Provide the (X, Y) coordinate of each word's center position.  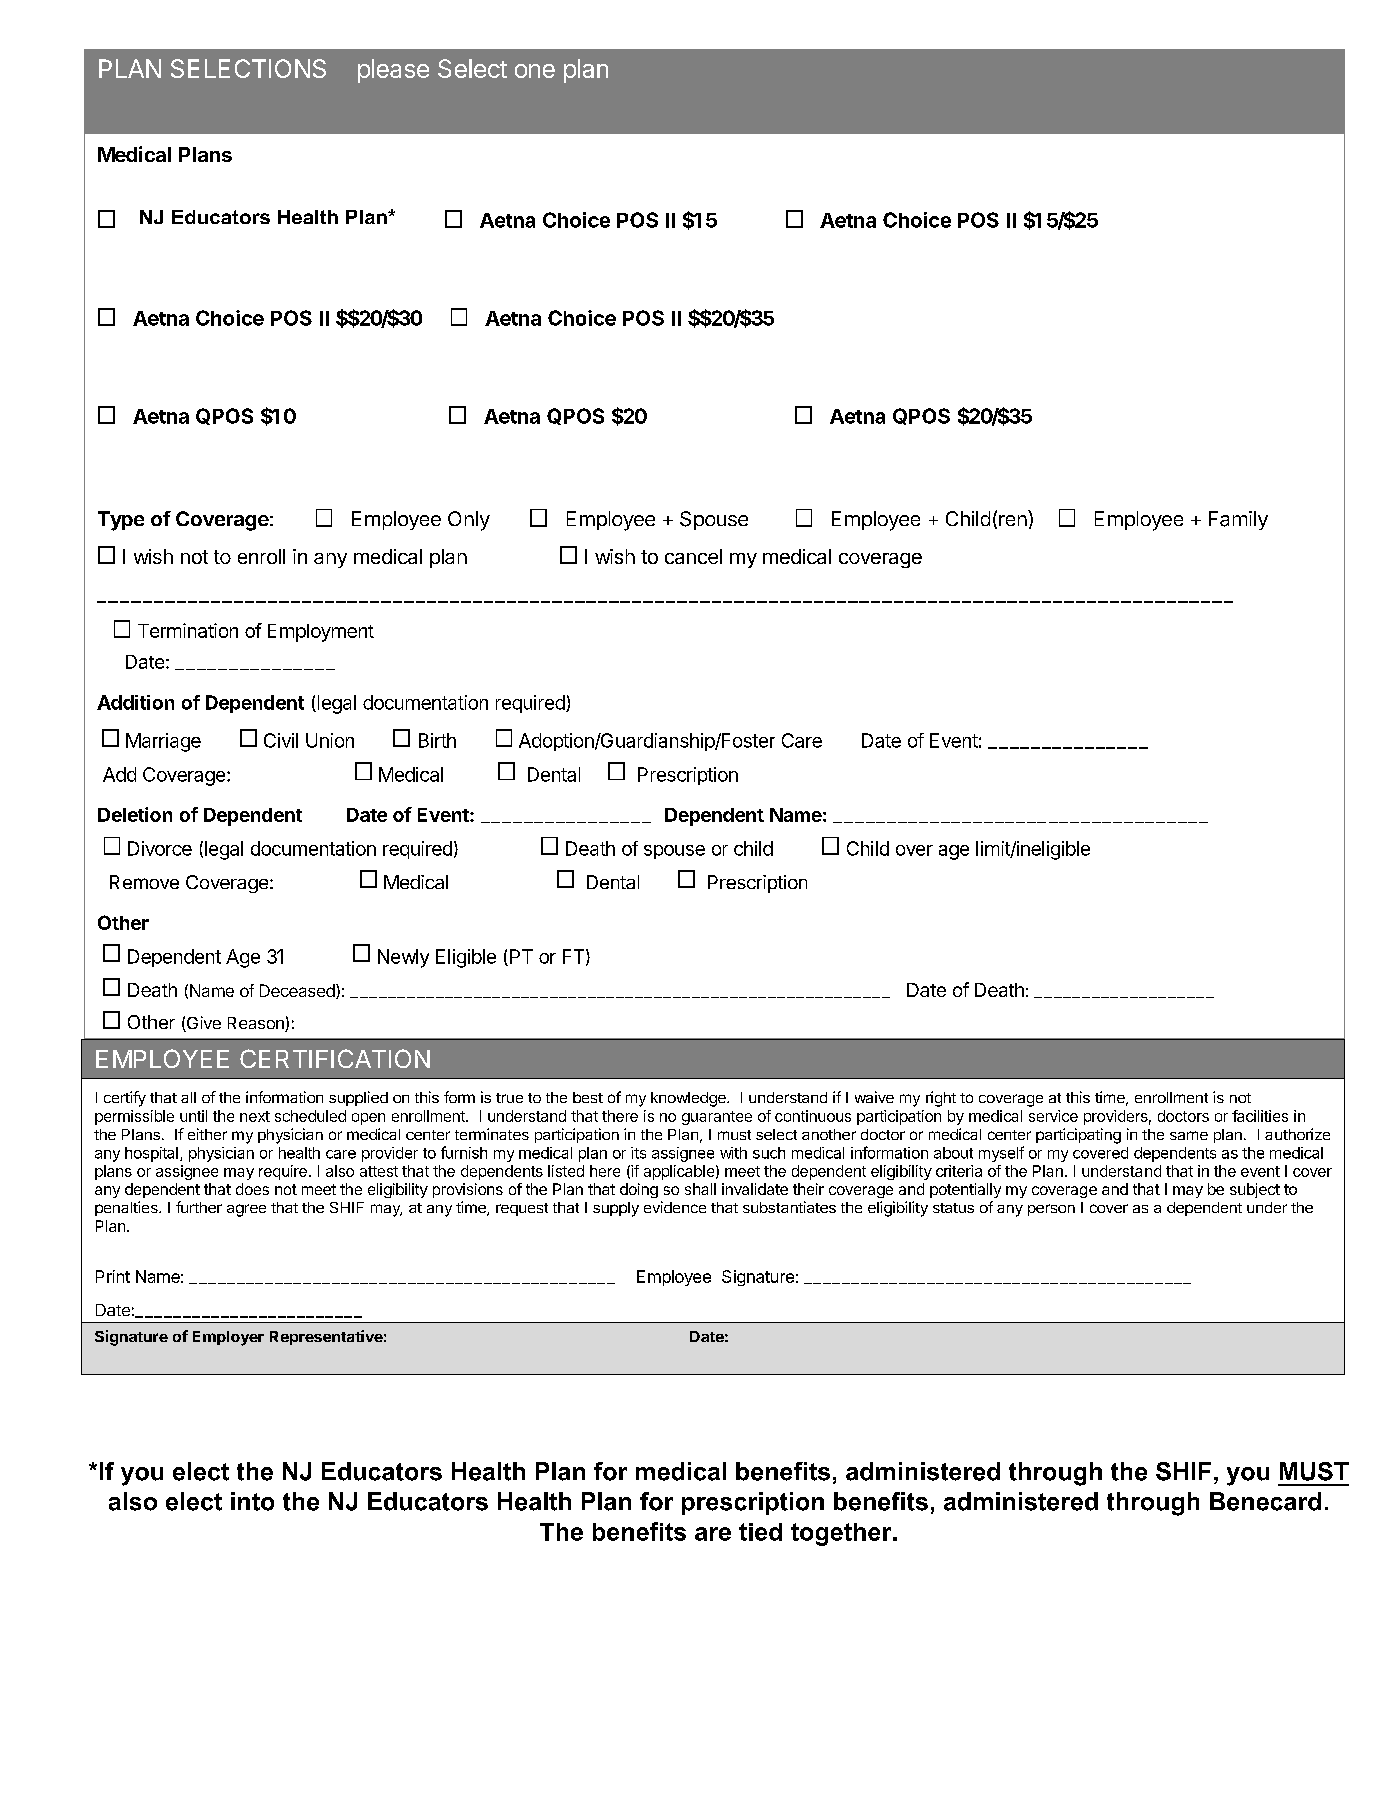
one (535, 71)
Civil (281, 740)
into (252, 1501)
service (1053, 1116)
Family (1238, 520)
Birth (437, 740)
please (393, 71)
